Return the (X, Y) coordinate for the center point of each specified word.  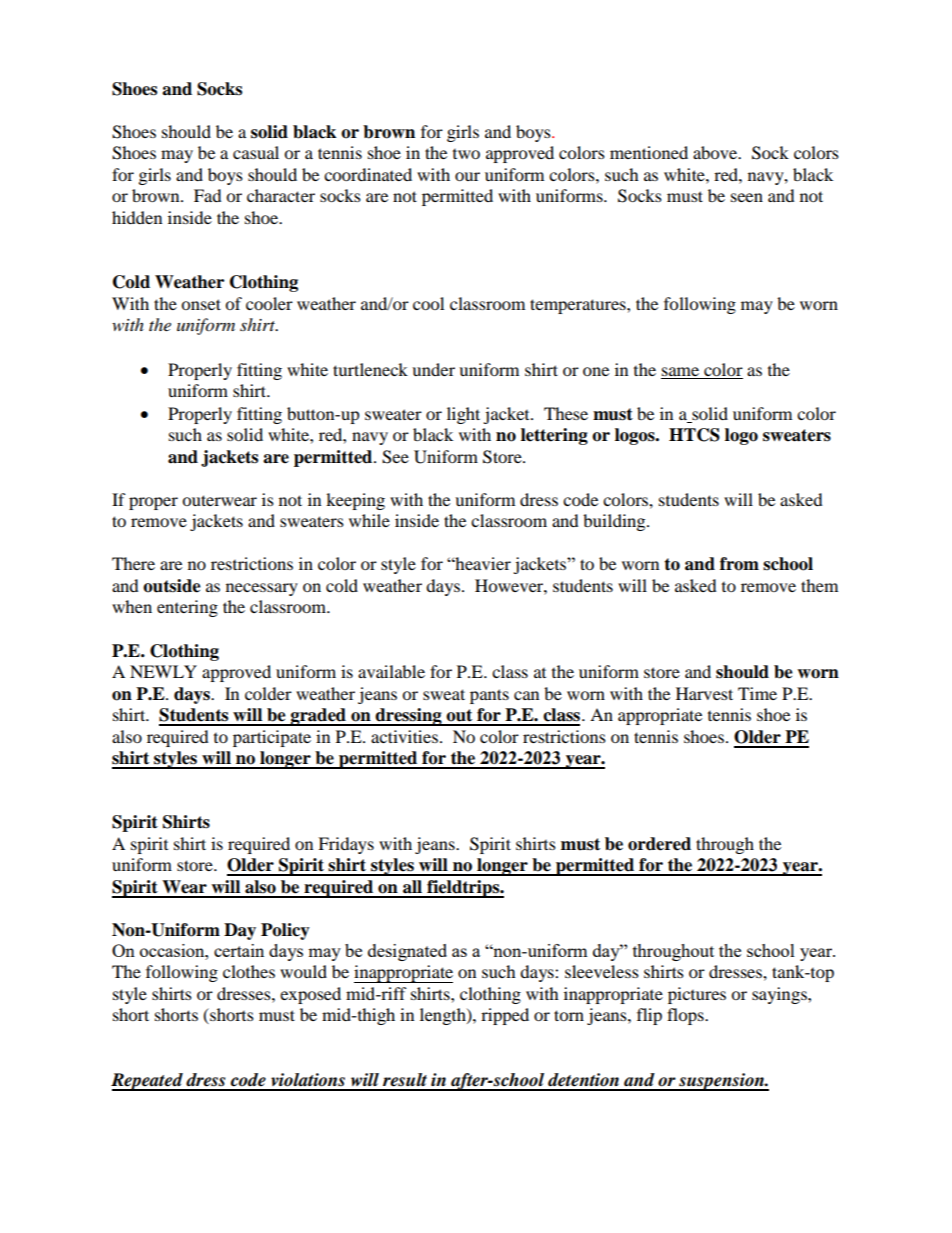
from (739, 564)
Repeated (148, 1082)
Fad (208, 195)
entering (187, 608)
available (391, 671)
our (467, 176)
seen (747, 197)
